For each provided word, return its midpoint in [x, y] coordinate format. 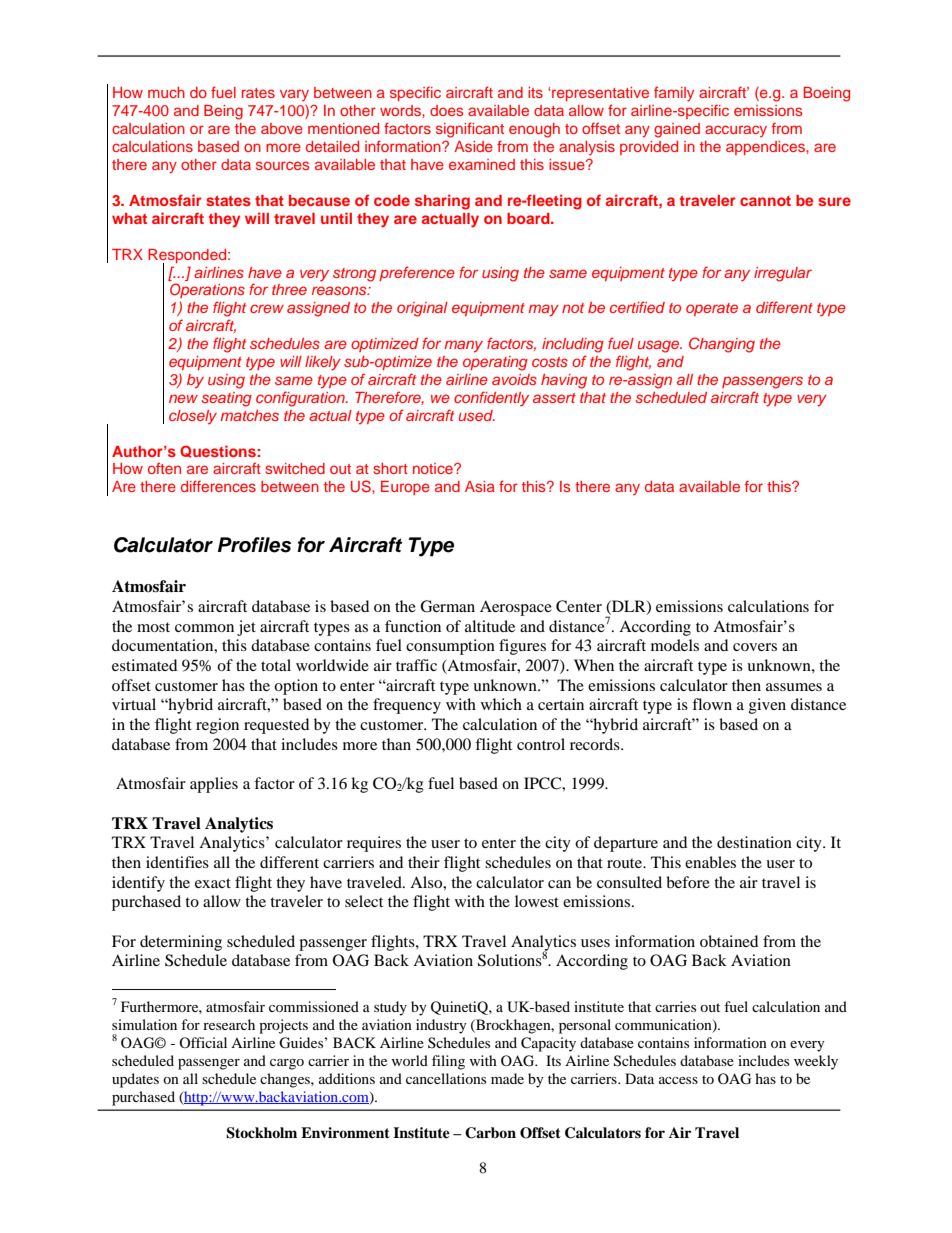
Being [223, 112]
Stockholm [261, 1133]
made [507, 1078]
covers [755, 647]
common [204, 628]
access [678, 1080]
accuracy [736, 131]
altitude [490, 626]
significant [470, 130]
